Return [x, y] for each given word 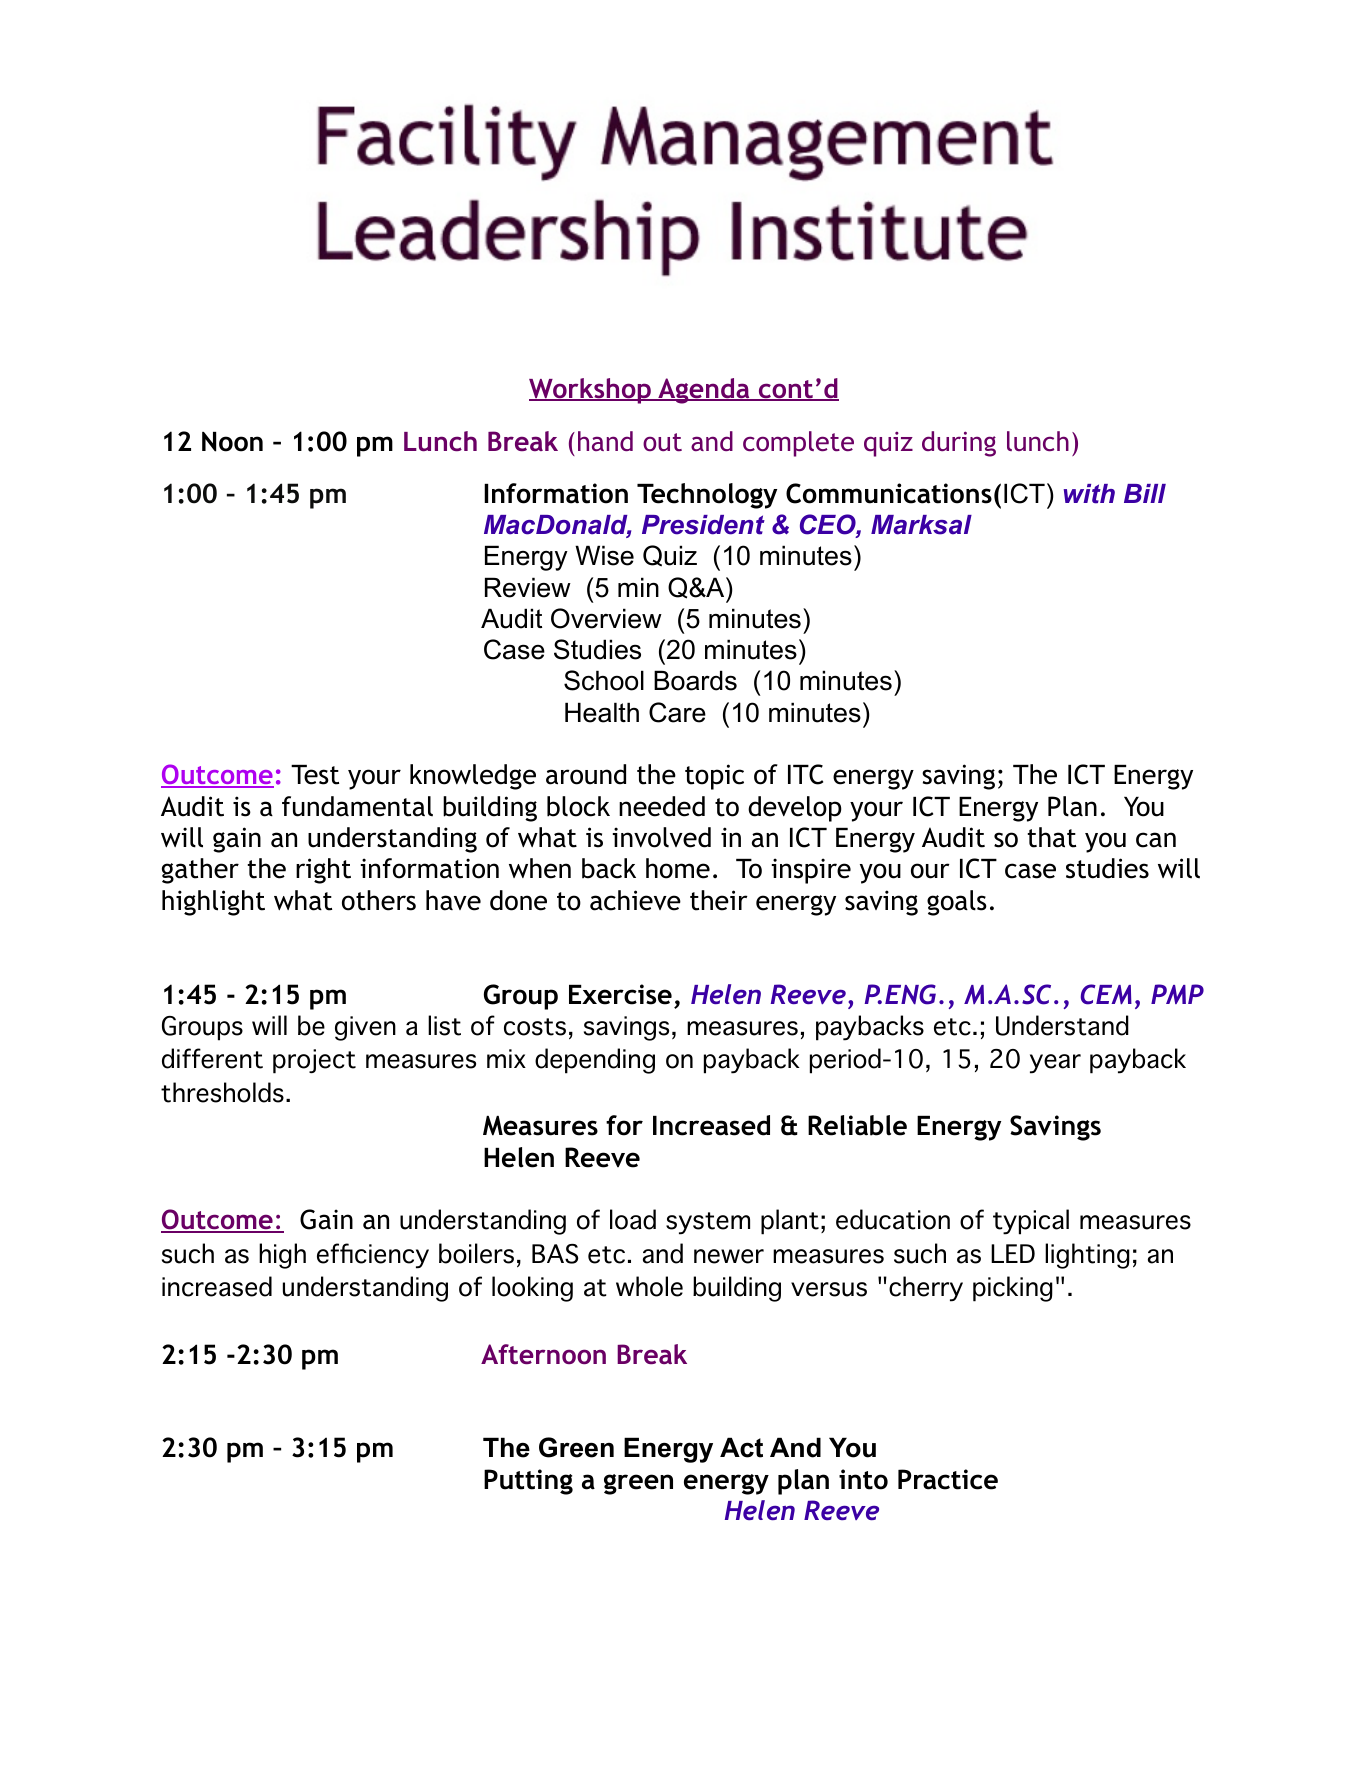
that [1051, 837]
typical [1031, 1222]
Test [315, 775]
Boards [695, 680]
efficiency [373, 1256]
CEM [1106, 994]
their [719, 900]
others [379, 900]
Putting [528, 1482]
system [708, 1223]
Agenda [704, 391]
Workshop [591, 391]
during [959, 444]
